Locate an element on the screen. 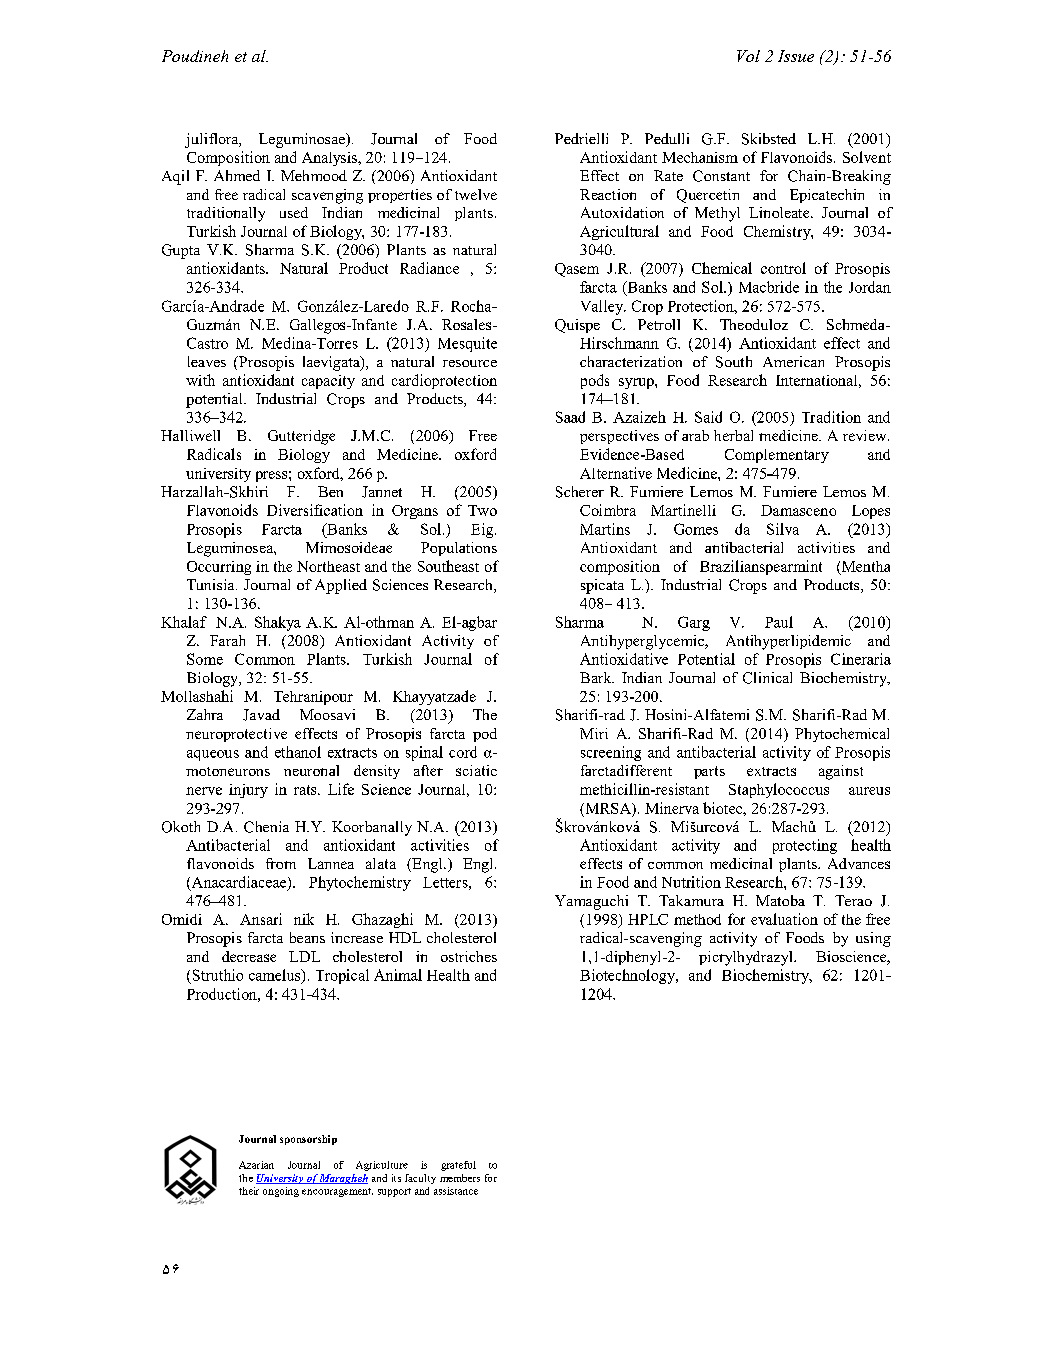 This screenshot has height=1363, width=1053. Issue is located at coordinates (796, 56).
